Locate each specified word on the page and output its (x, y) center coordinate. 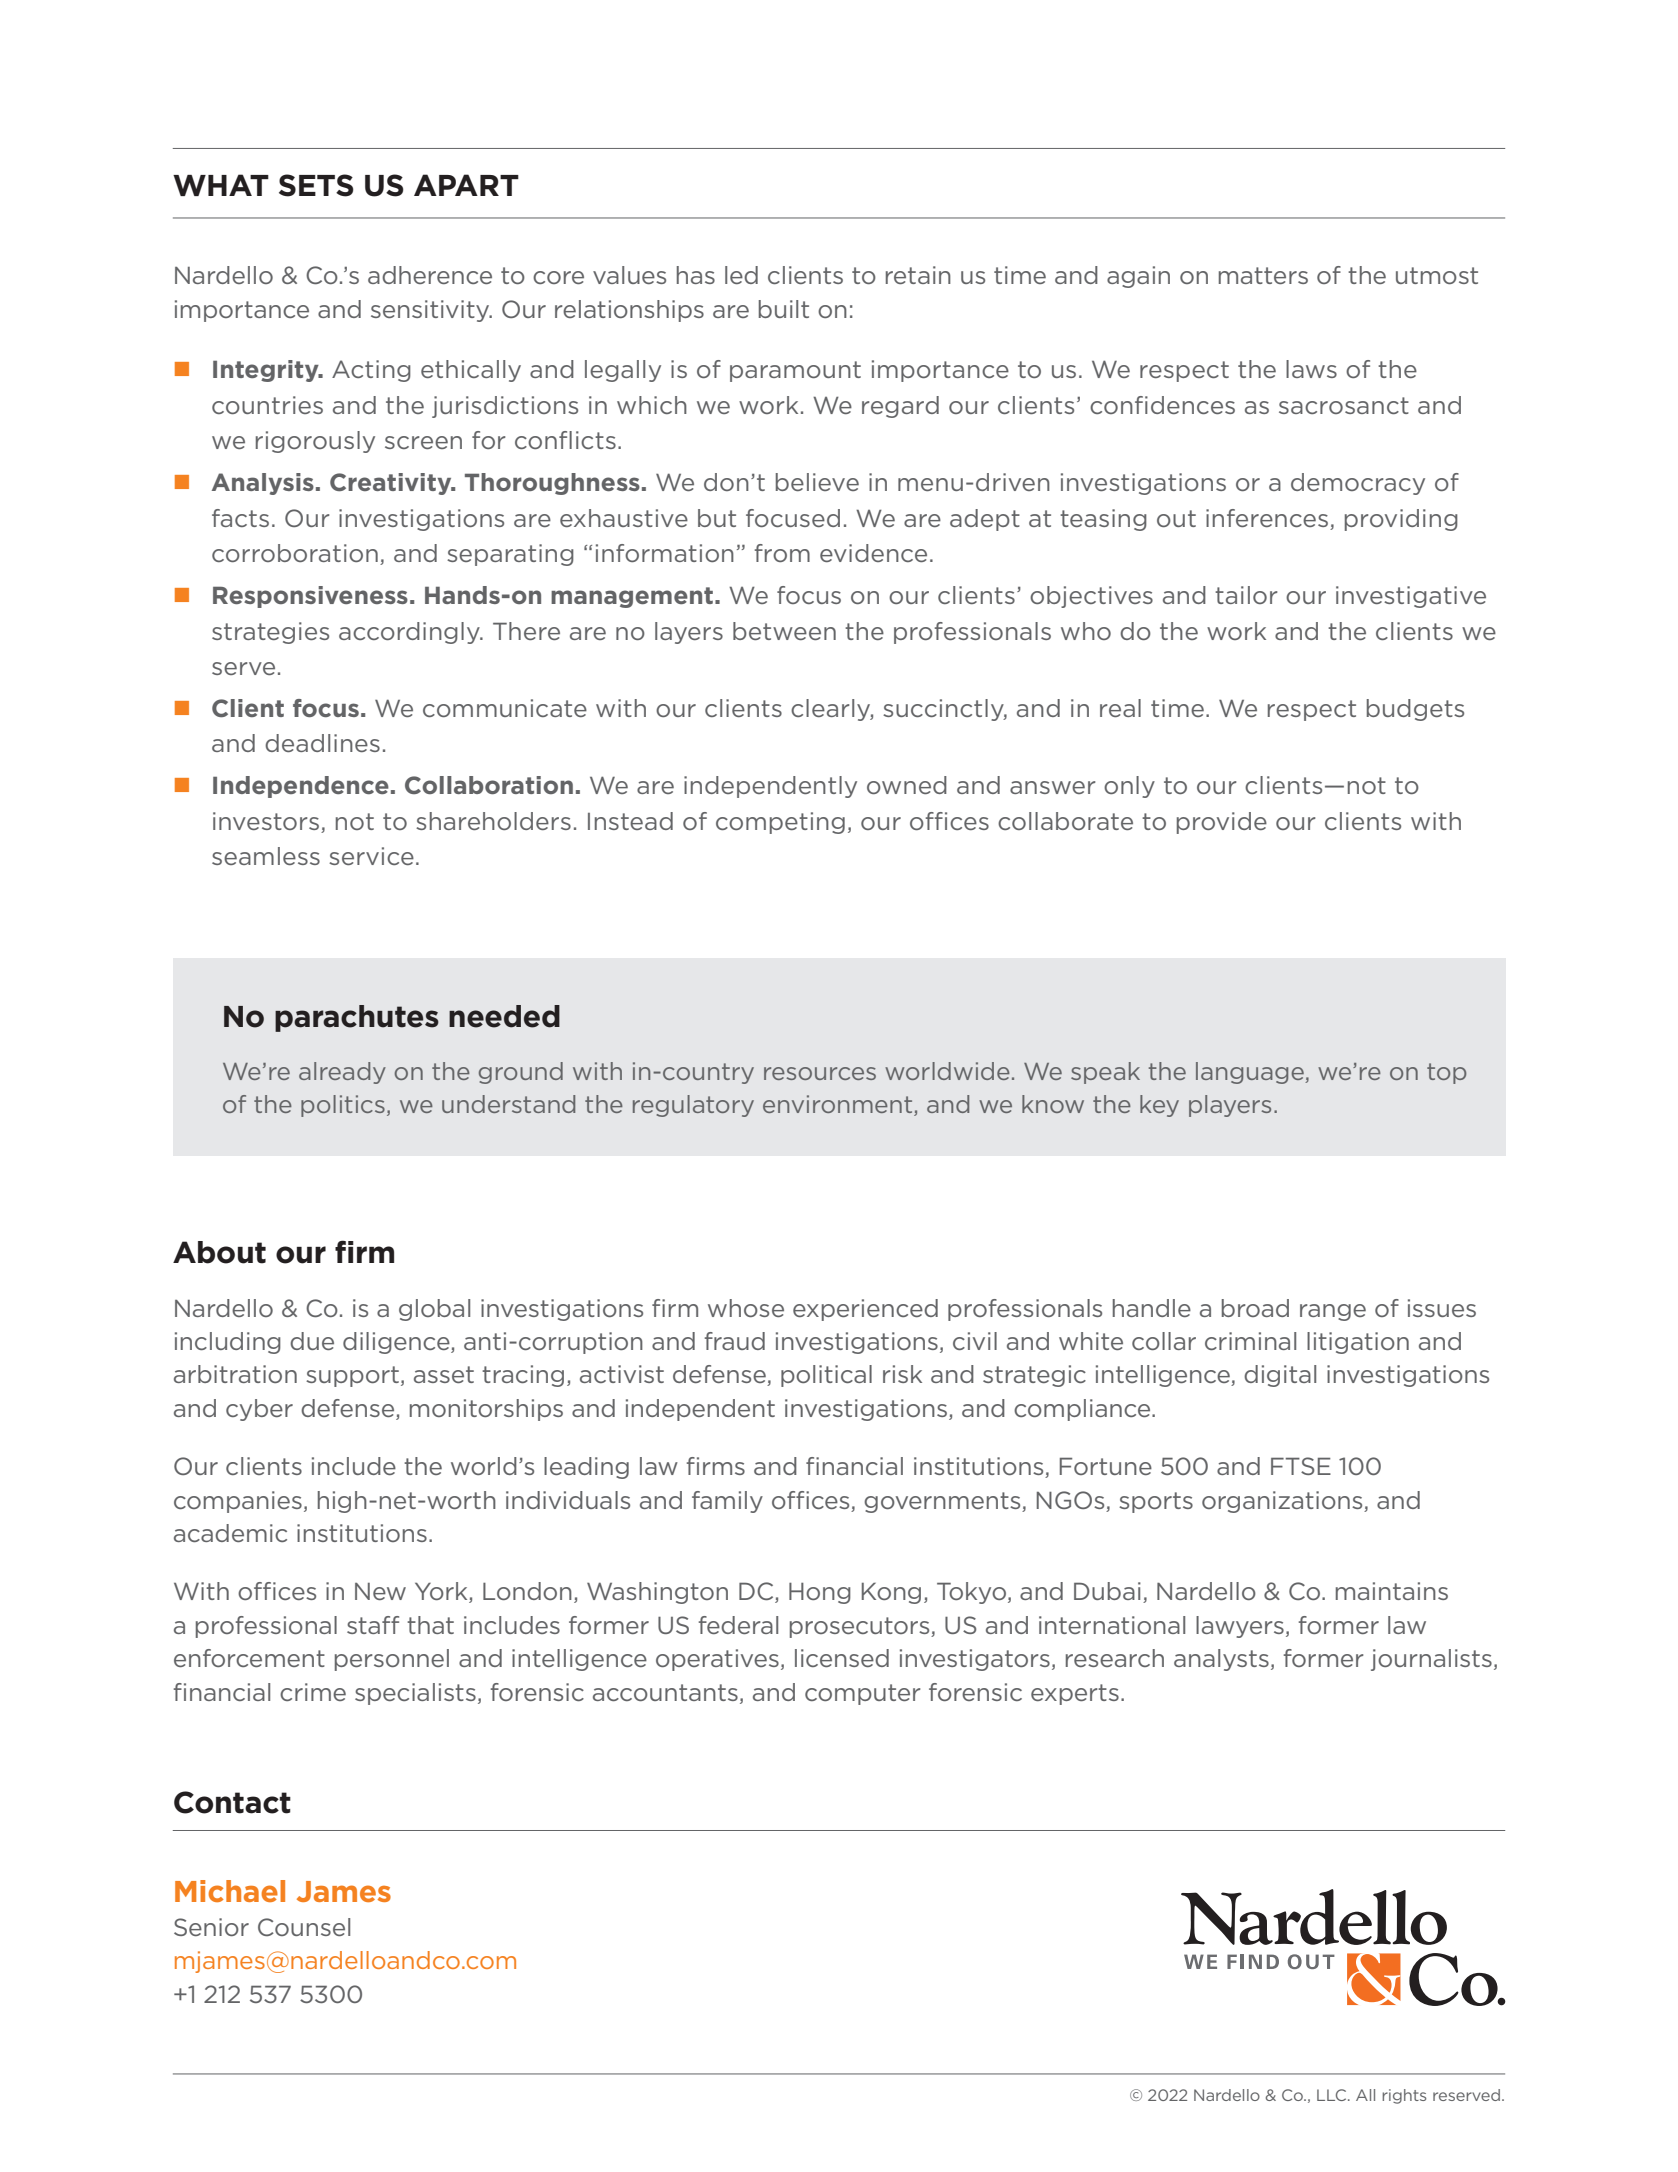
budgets (1415, 710)
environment (839, 1105)
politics (343, 1106)
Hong (820, 1593)
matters (1263, 275)
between (784, 631)
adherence (430, 275)
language (1251, 1073)
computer (863, 1694)
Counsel (304, 1927)
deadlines (322, 743)
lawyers (1240, 1627)
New (380, 1591)
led (741, 275)
